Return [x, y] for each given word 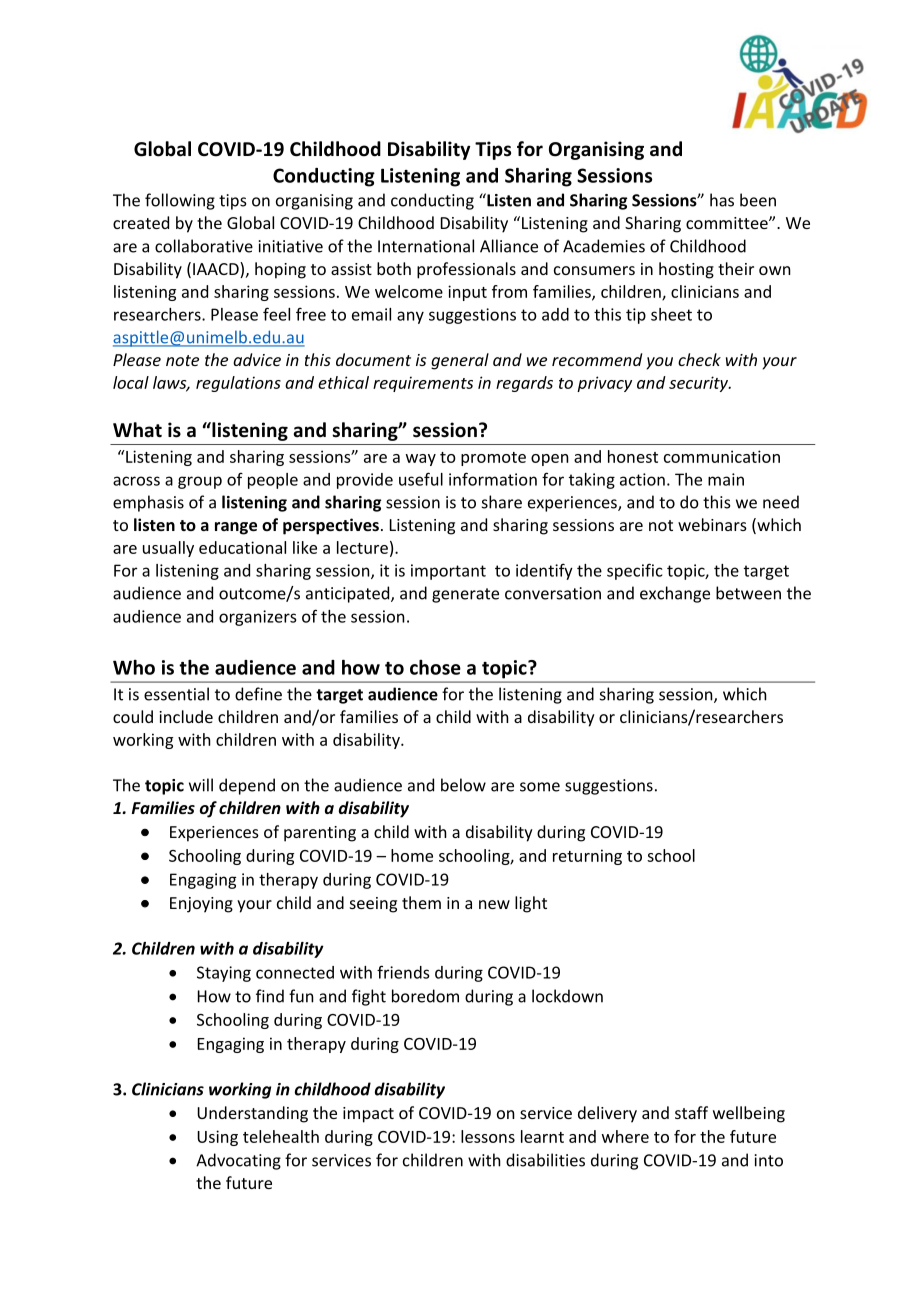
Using [217, 1138]
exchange [675, 594]
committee [728, 223]
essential [176, 694]
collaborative [204, 246]
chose [435, 667]
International [426, 246]
